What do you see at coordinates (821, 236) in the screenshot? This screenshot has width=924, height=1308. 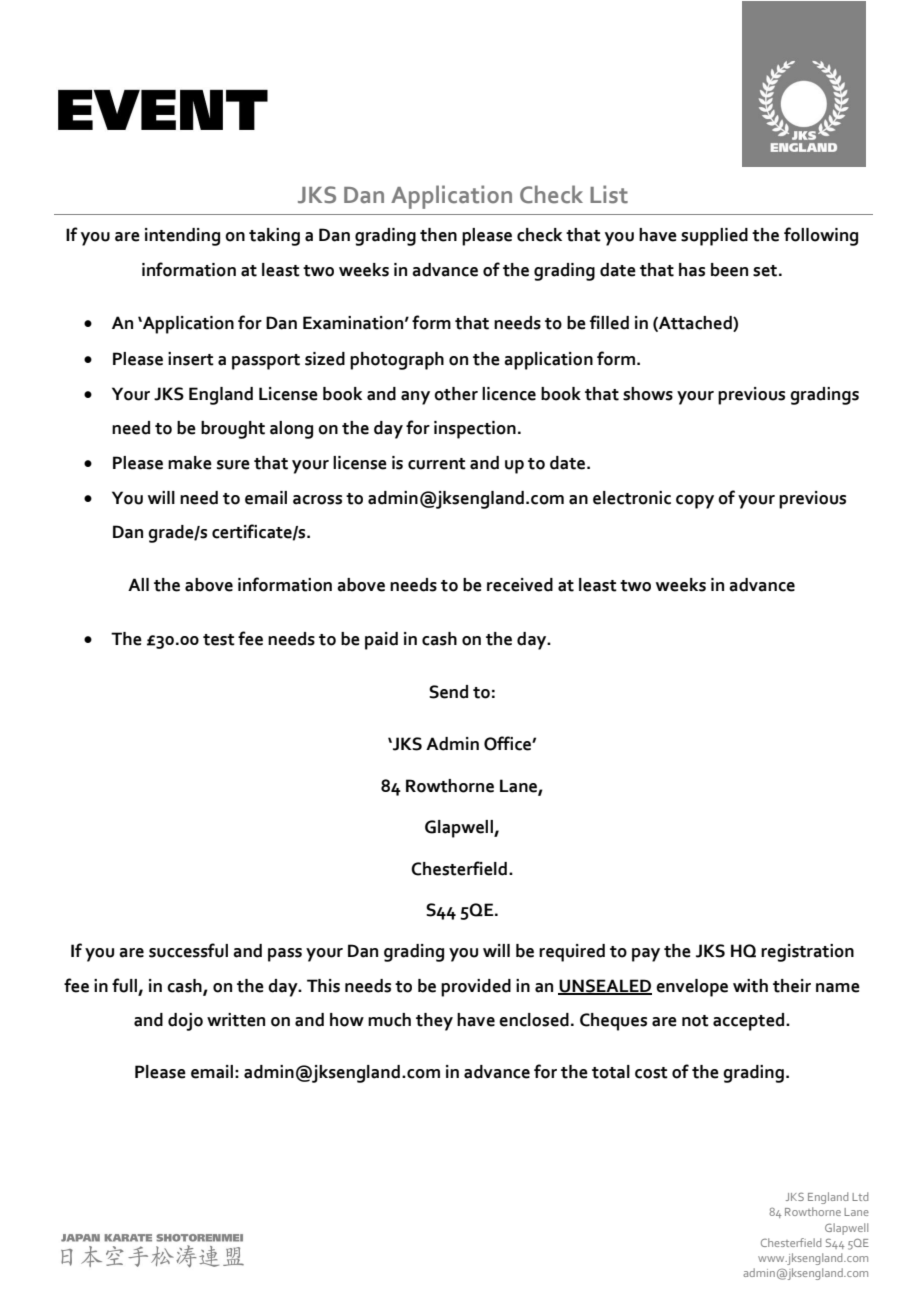 I see `following` at bounding box center [821, 236].
